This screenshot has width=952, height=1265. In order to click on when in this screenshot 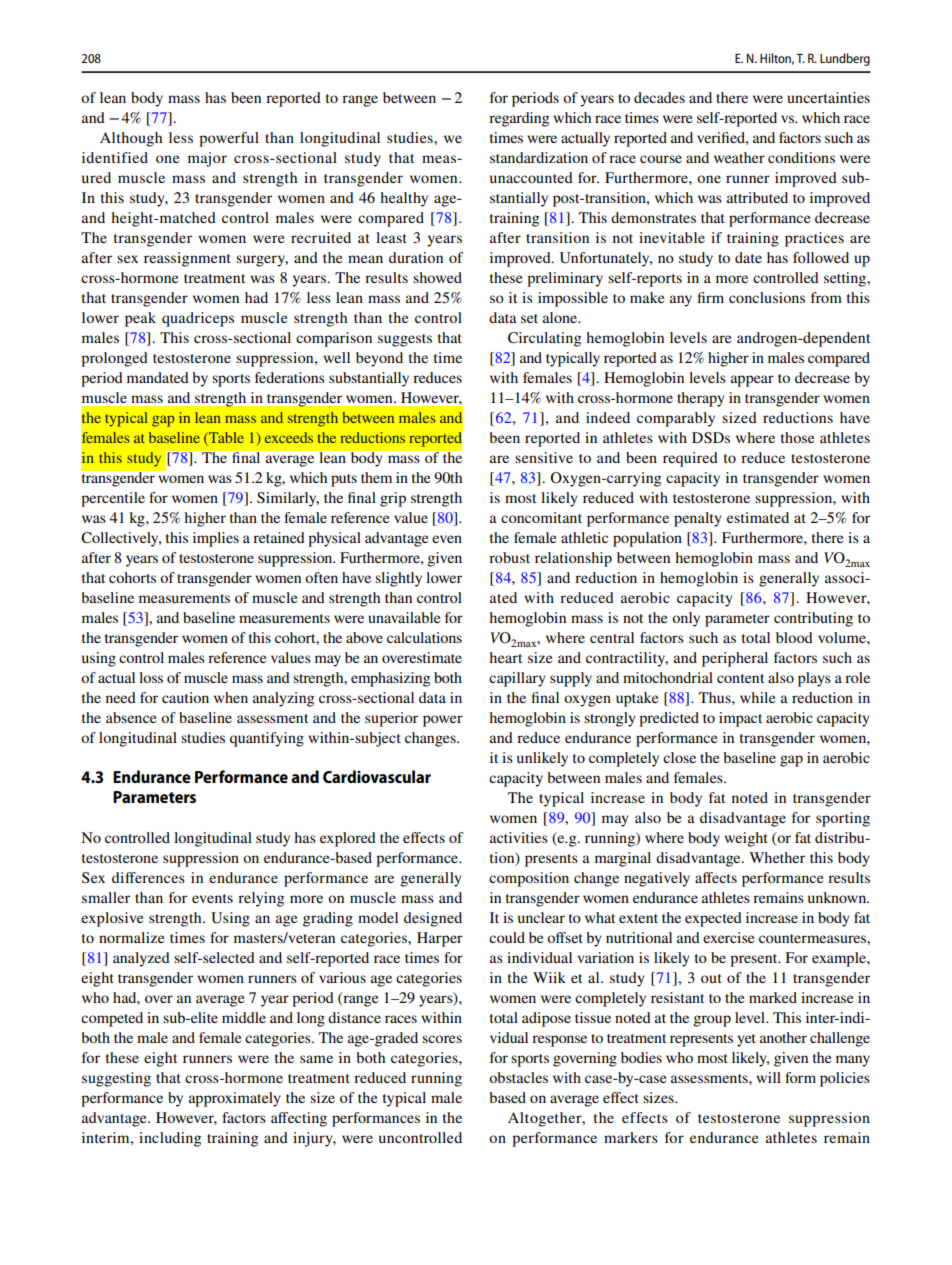, I will do `click(231, 697)`.
